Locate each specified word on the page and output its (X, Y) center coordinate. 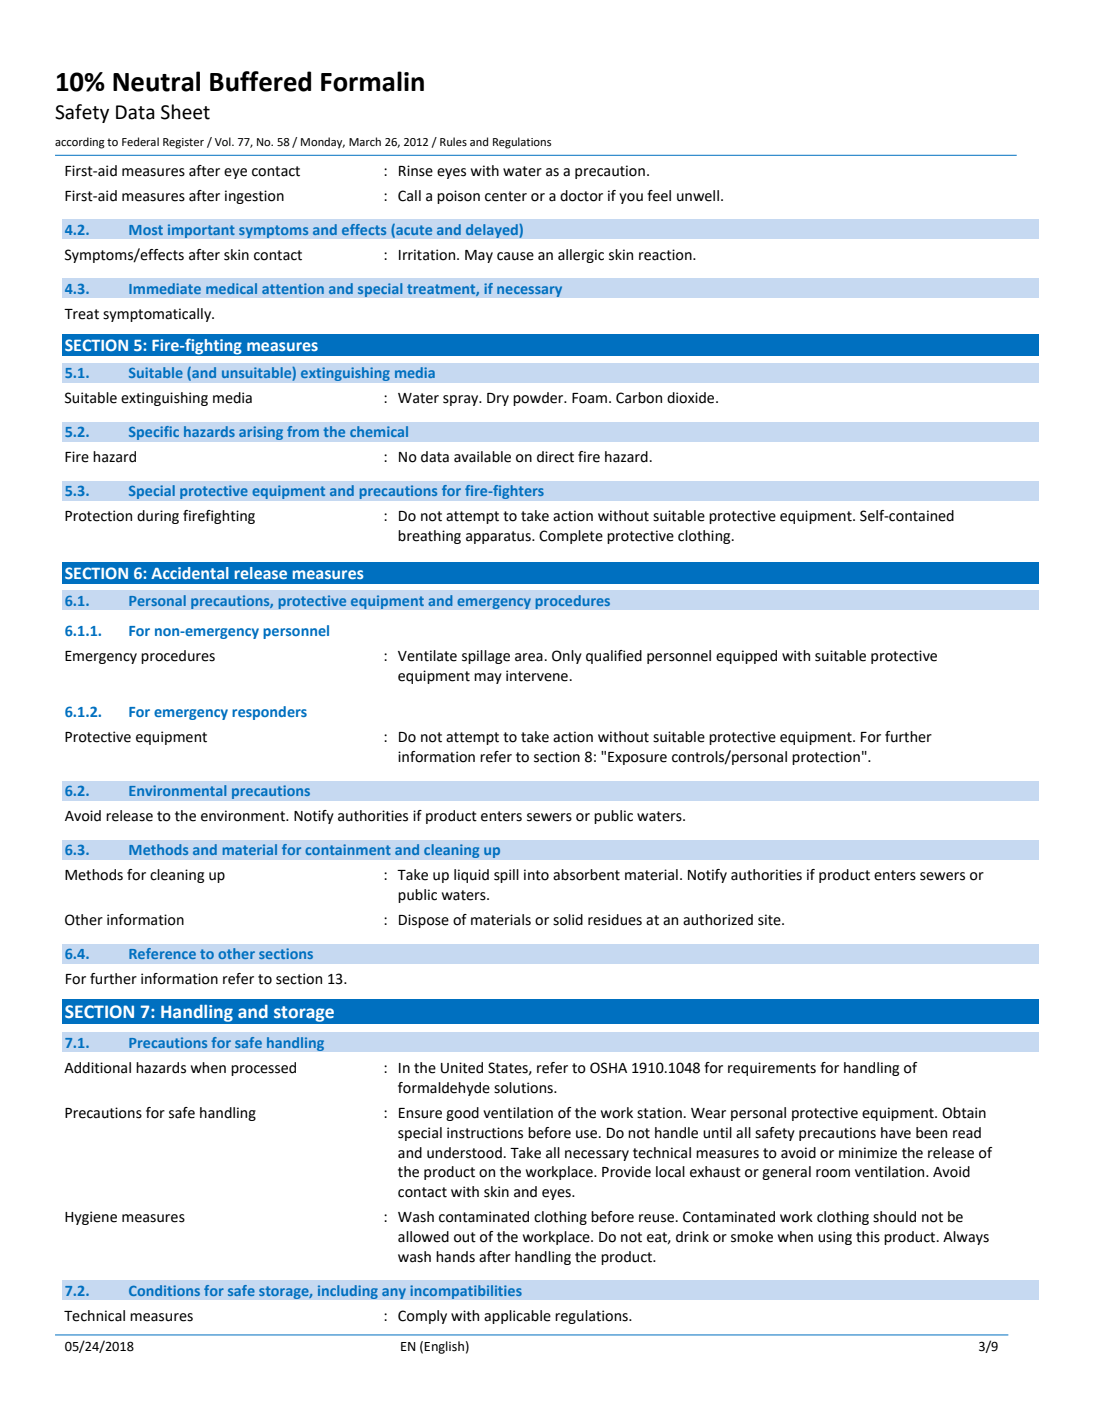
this (868, 1237)
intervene (537, 676)
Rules (453, 141)
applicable (517, 1317)
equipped (746, 657)
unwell (698, 196)
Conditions (164, 1290)
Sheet (185, 112)
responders (269, 713)
